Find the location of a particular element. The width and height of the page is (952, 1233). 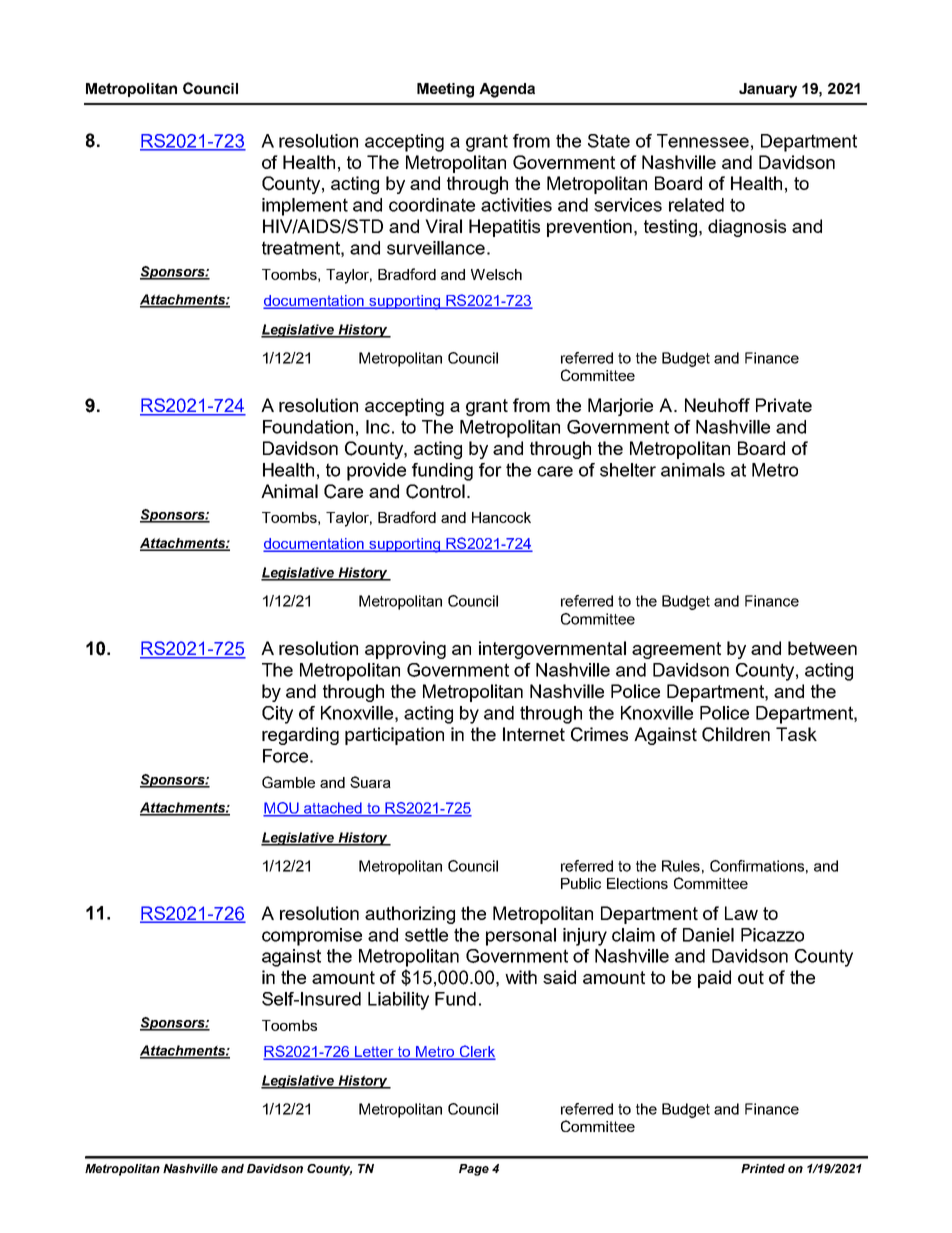

Letter is located at coordinates (374, 1052).
